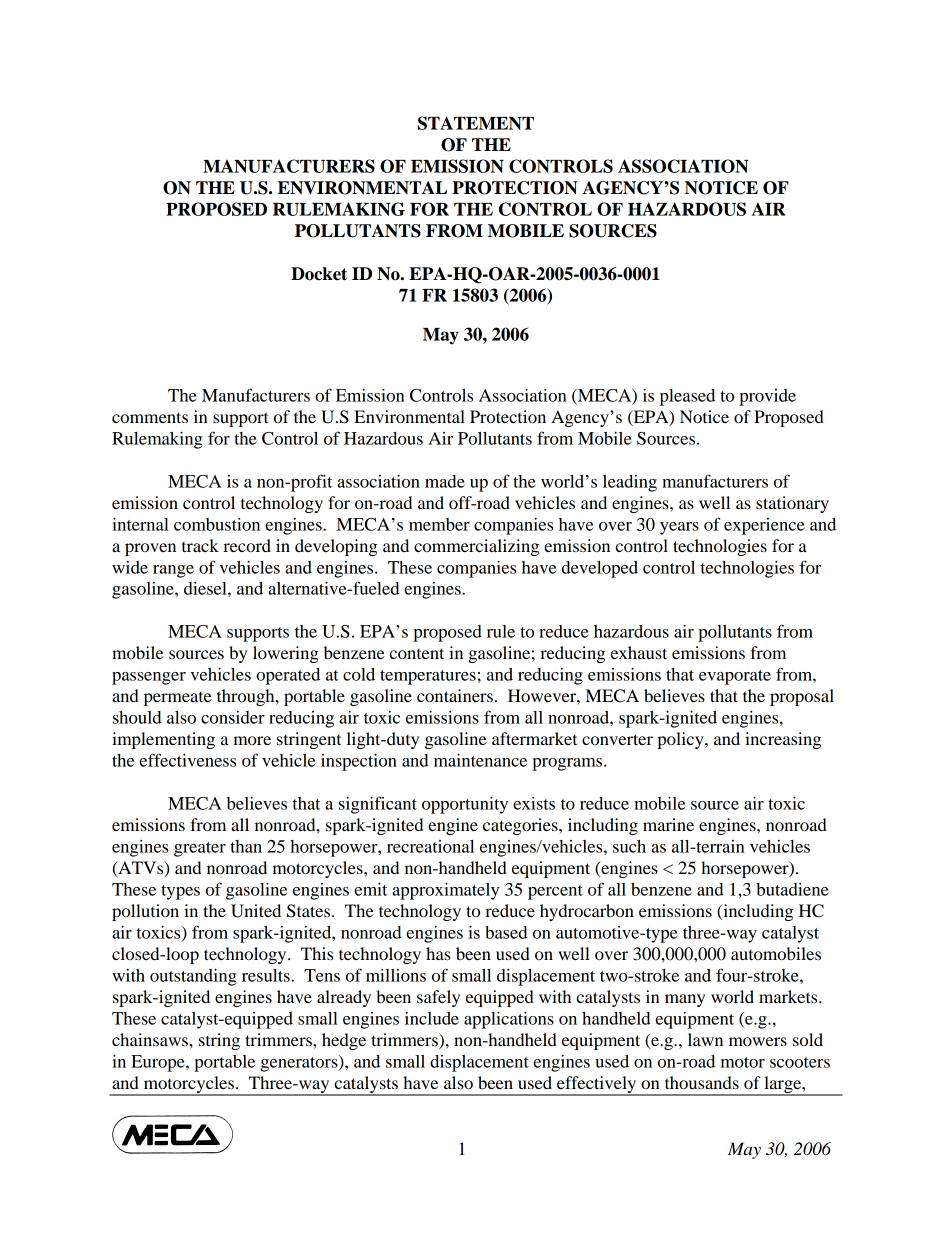 The image size is (952, 1233). Describe the element at coordinates (735, 677) in the screenshot. I see `evaporate` at that location.
